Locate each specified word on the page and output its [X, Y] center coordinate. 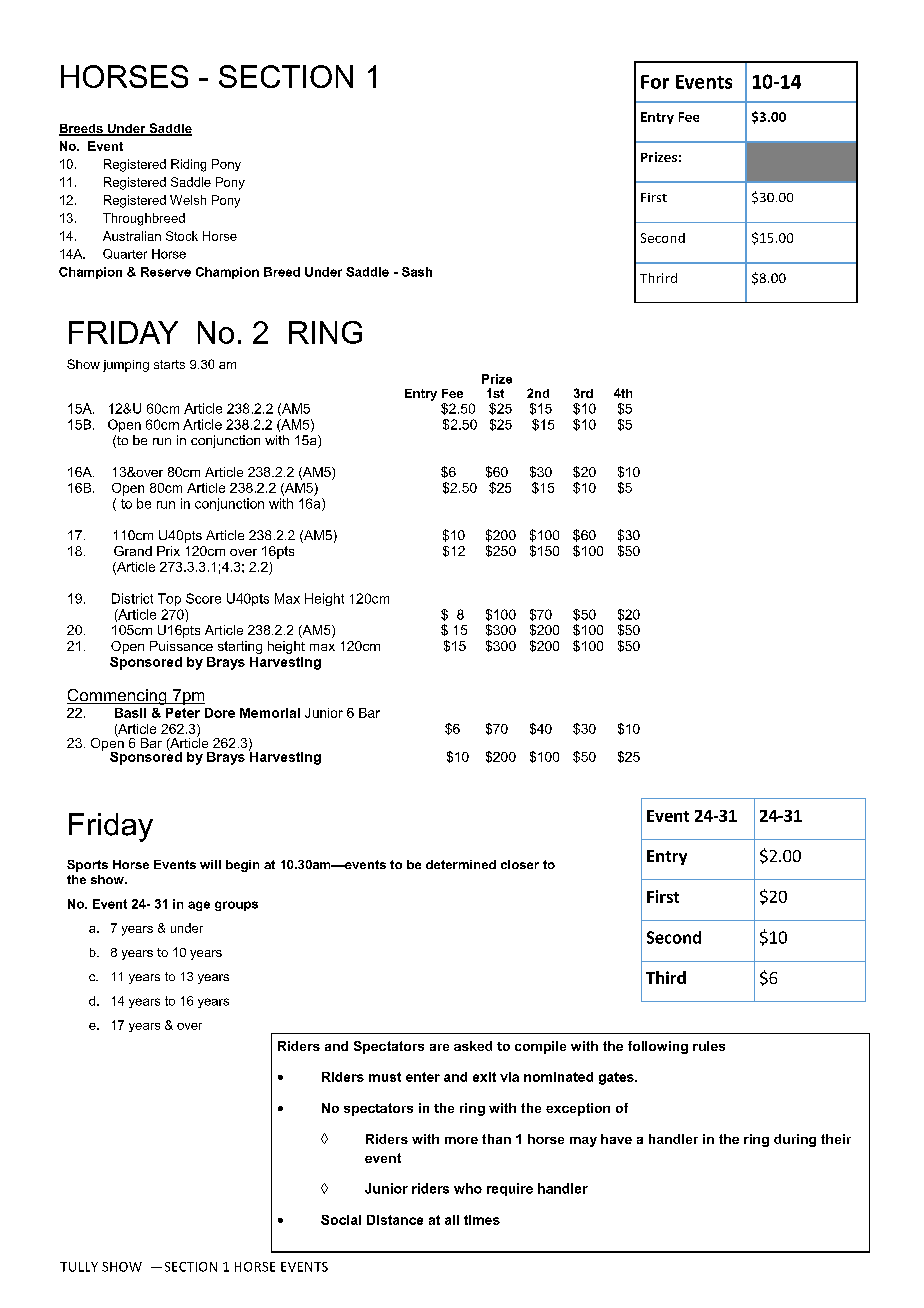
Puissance [181, 646]
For [655, 82]
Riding [188, 165]
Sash [417, 272]
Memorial [270, 713]
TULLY [79, 1267]
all [452, 1220]
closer [520, 864]
